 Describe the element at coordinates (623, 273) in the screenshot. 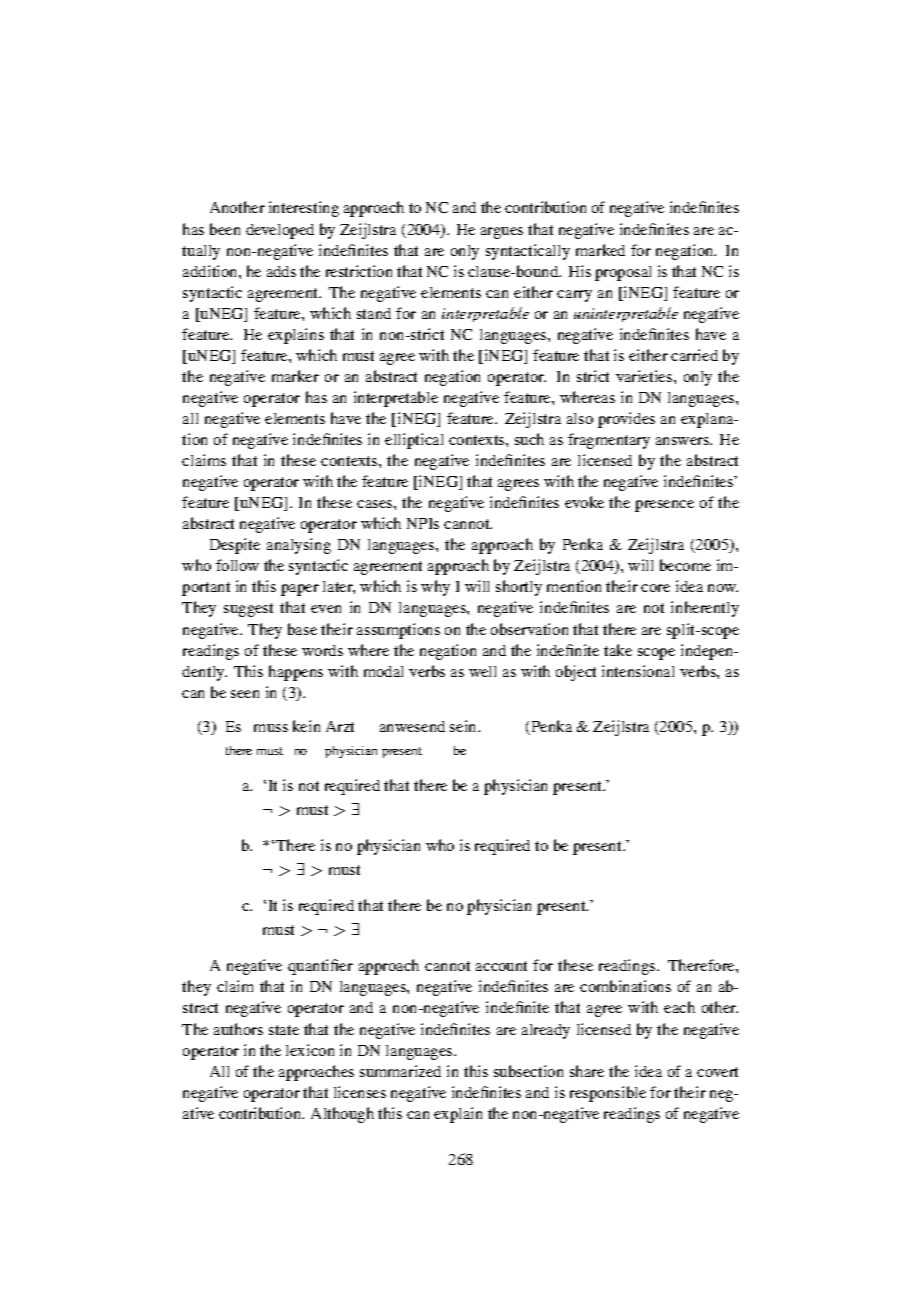

I see `proposal` at that location.
